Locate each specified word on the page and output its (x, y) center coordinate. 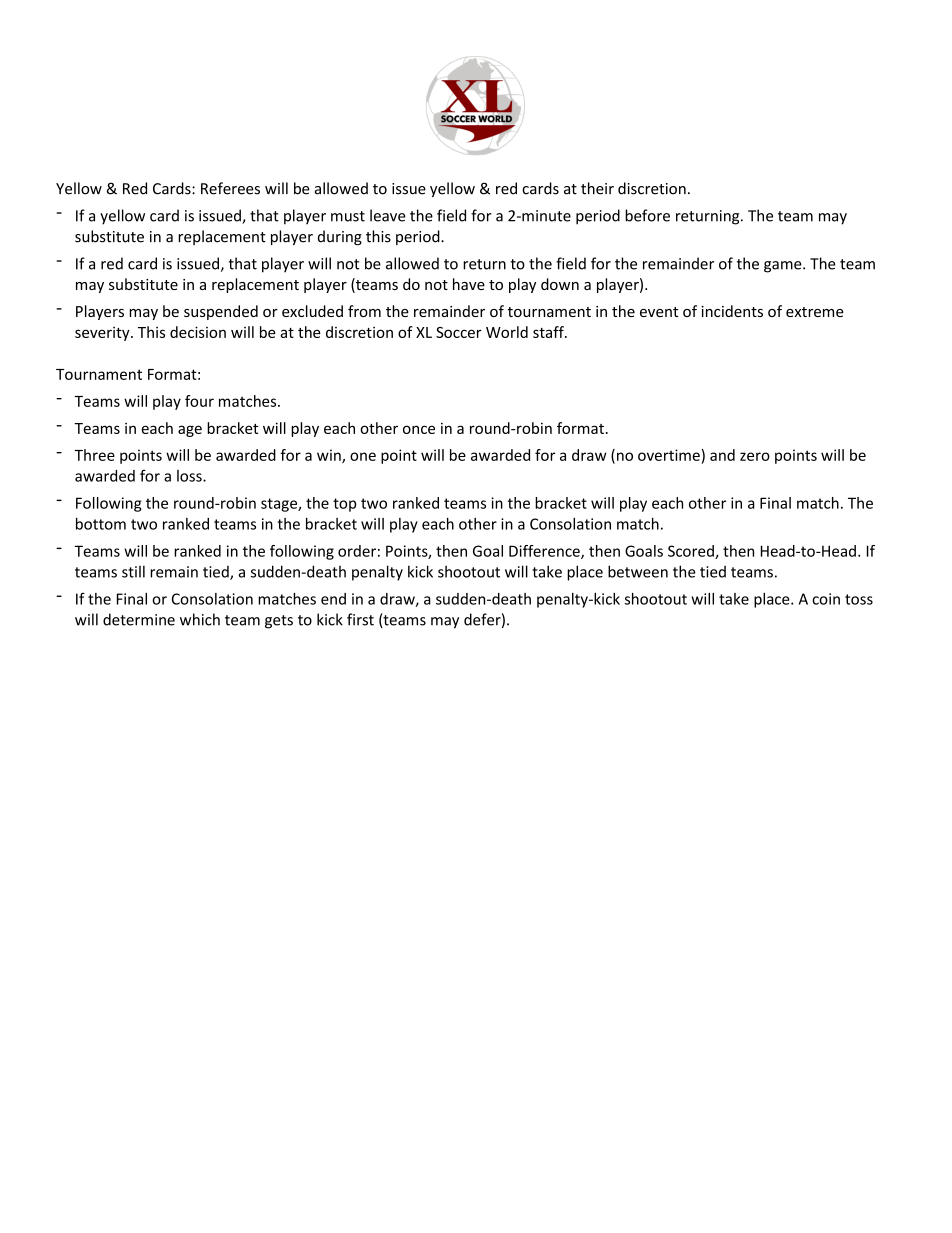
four (199, 401)
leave (388, 215)
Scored (692, 552)
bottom (101, 524)
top (345, 505)
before (647, 215)
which (200, 619)
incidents (732, 311)
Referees (230, 188)
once (419, 429)
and (722, 455)
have (469, 284)
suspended (221, 312)
